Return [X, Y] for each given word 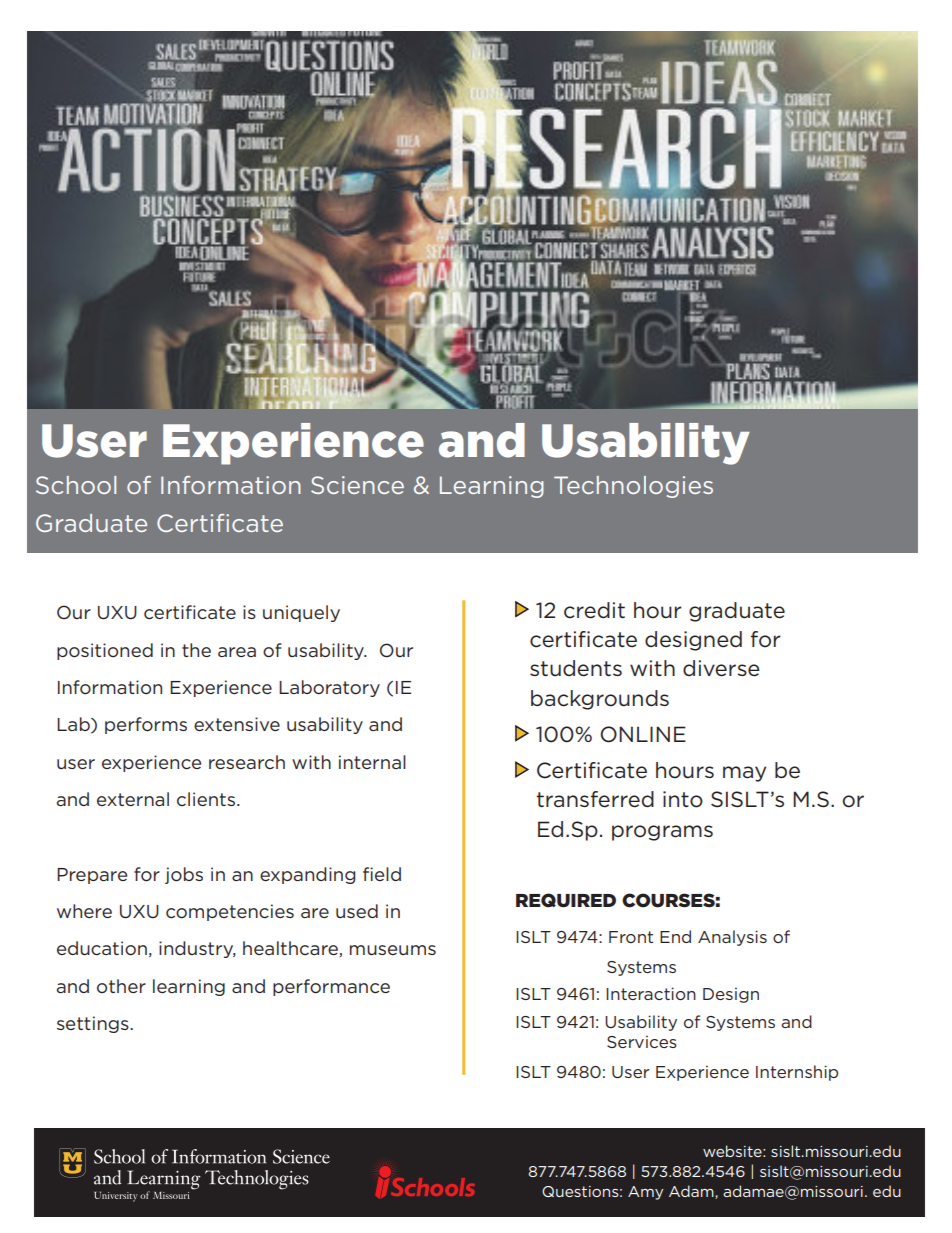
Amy [645, 1193]
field [382, 874]
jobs [184, 875]
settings [94, 1024]
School [76, 485]
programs [662, 833]
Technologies [633, 487]
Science [357, 485]
